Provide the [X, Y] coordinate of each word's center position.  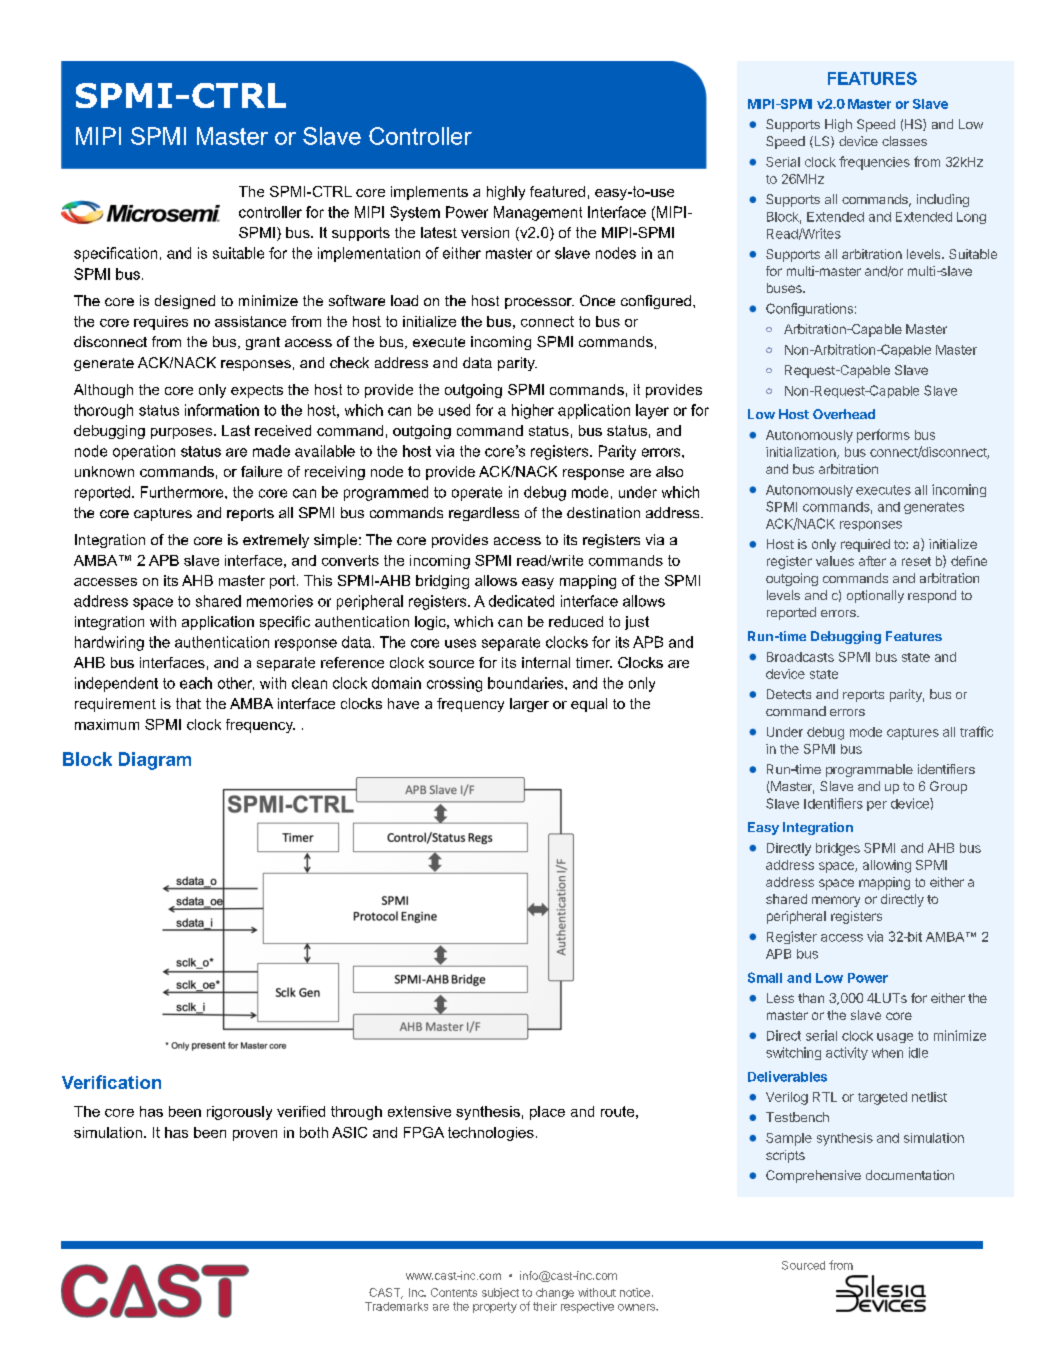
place [547, 1113]
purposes [183, 433]
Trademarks [396, 1306]
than [811, 998]
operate [477, 494]
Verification [111, 1082]
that [188, 703]
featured [557, 191]
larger [529, 705]
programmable [869, 770]
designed [185, 302]
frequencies [874, 163]
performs [883, 436]
